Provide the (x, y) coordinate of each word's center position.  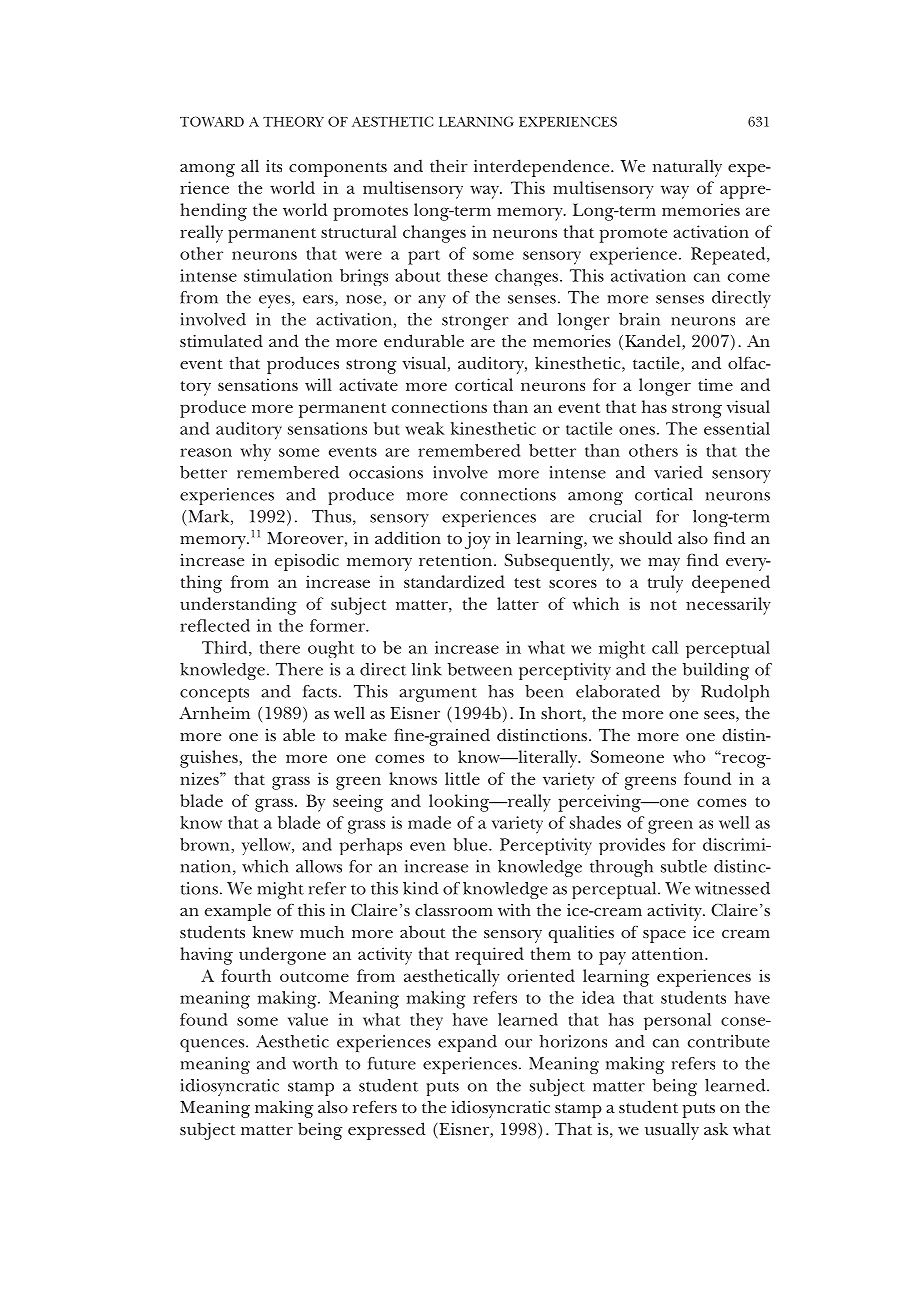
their (449, 165)
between (480, 669)
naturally (687, 168)
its (274, 166)
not (663, 605)
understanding (238, 606)
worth (315, 1063)
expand (467, 1043)
